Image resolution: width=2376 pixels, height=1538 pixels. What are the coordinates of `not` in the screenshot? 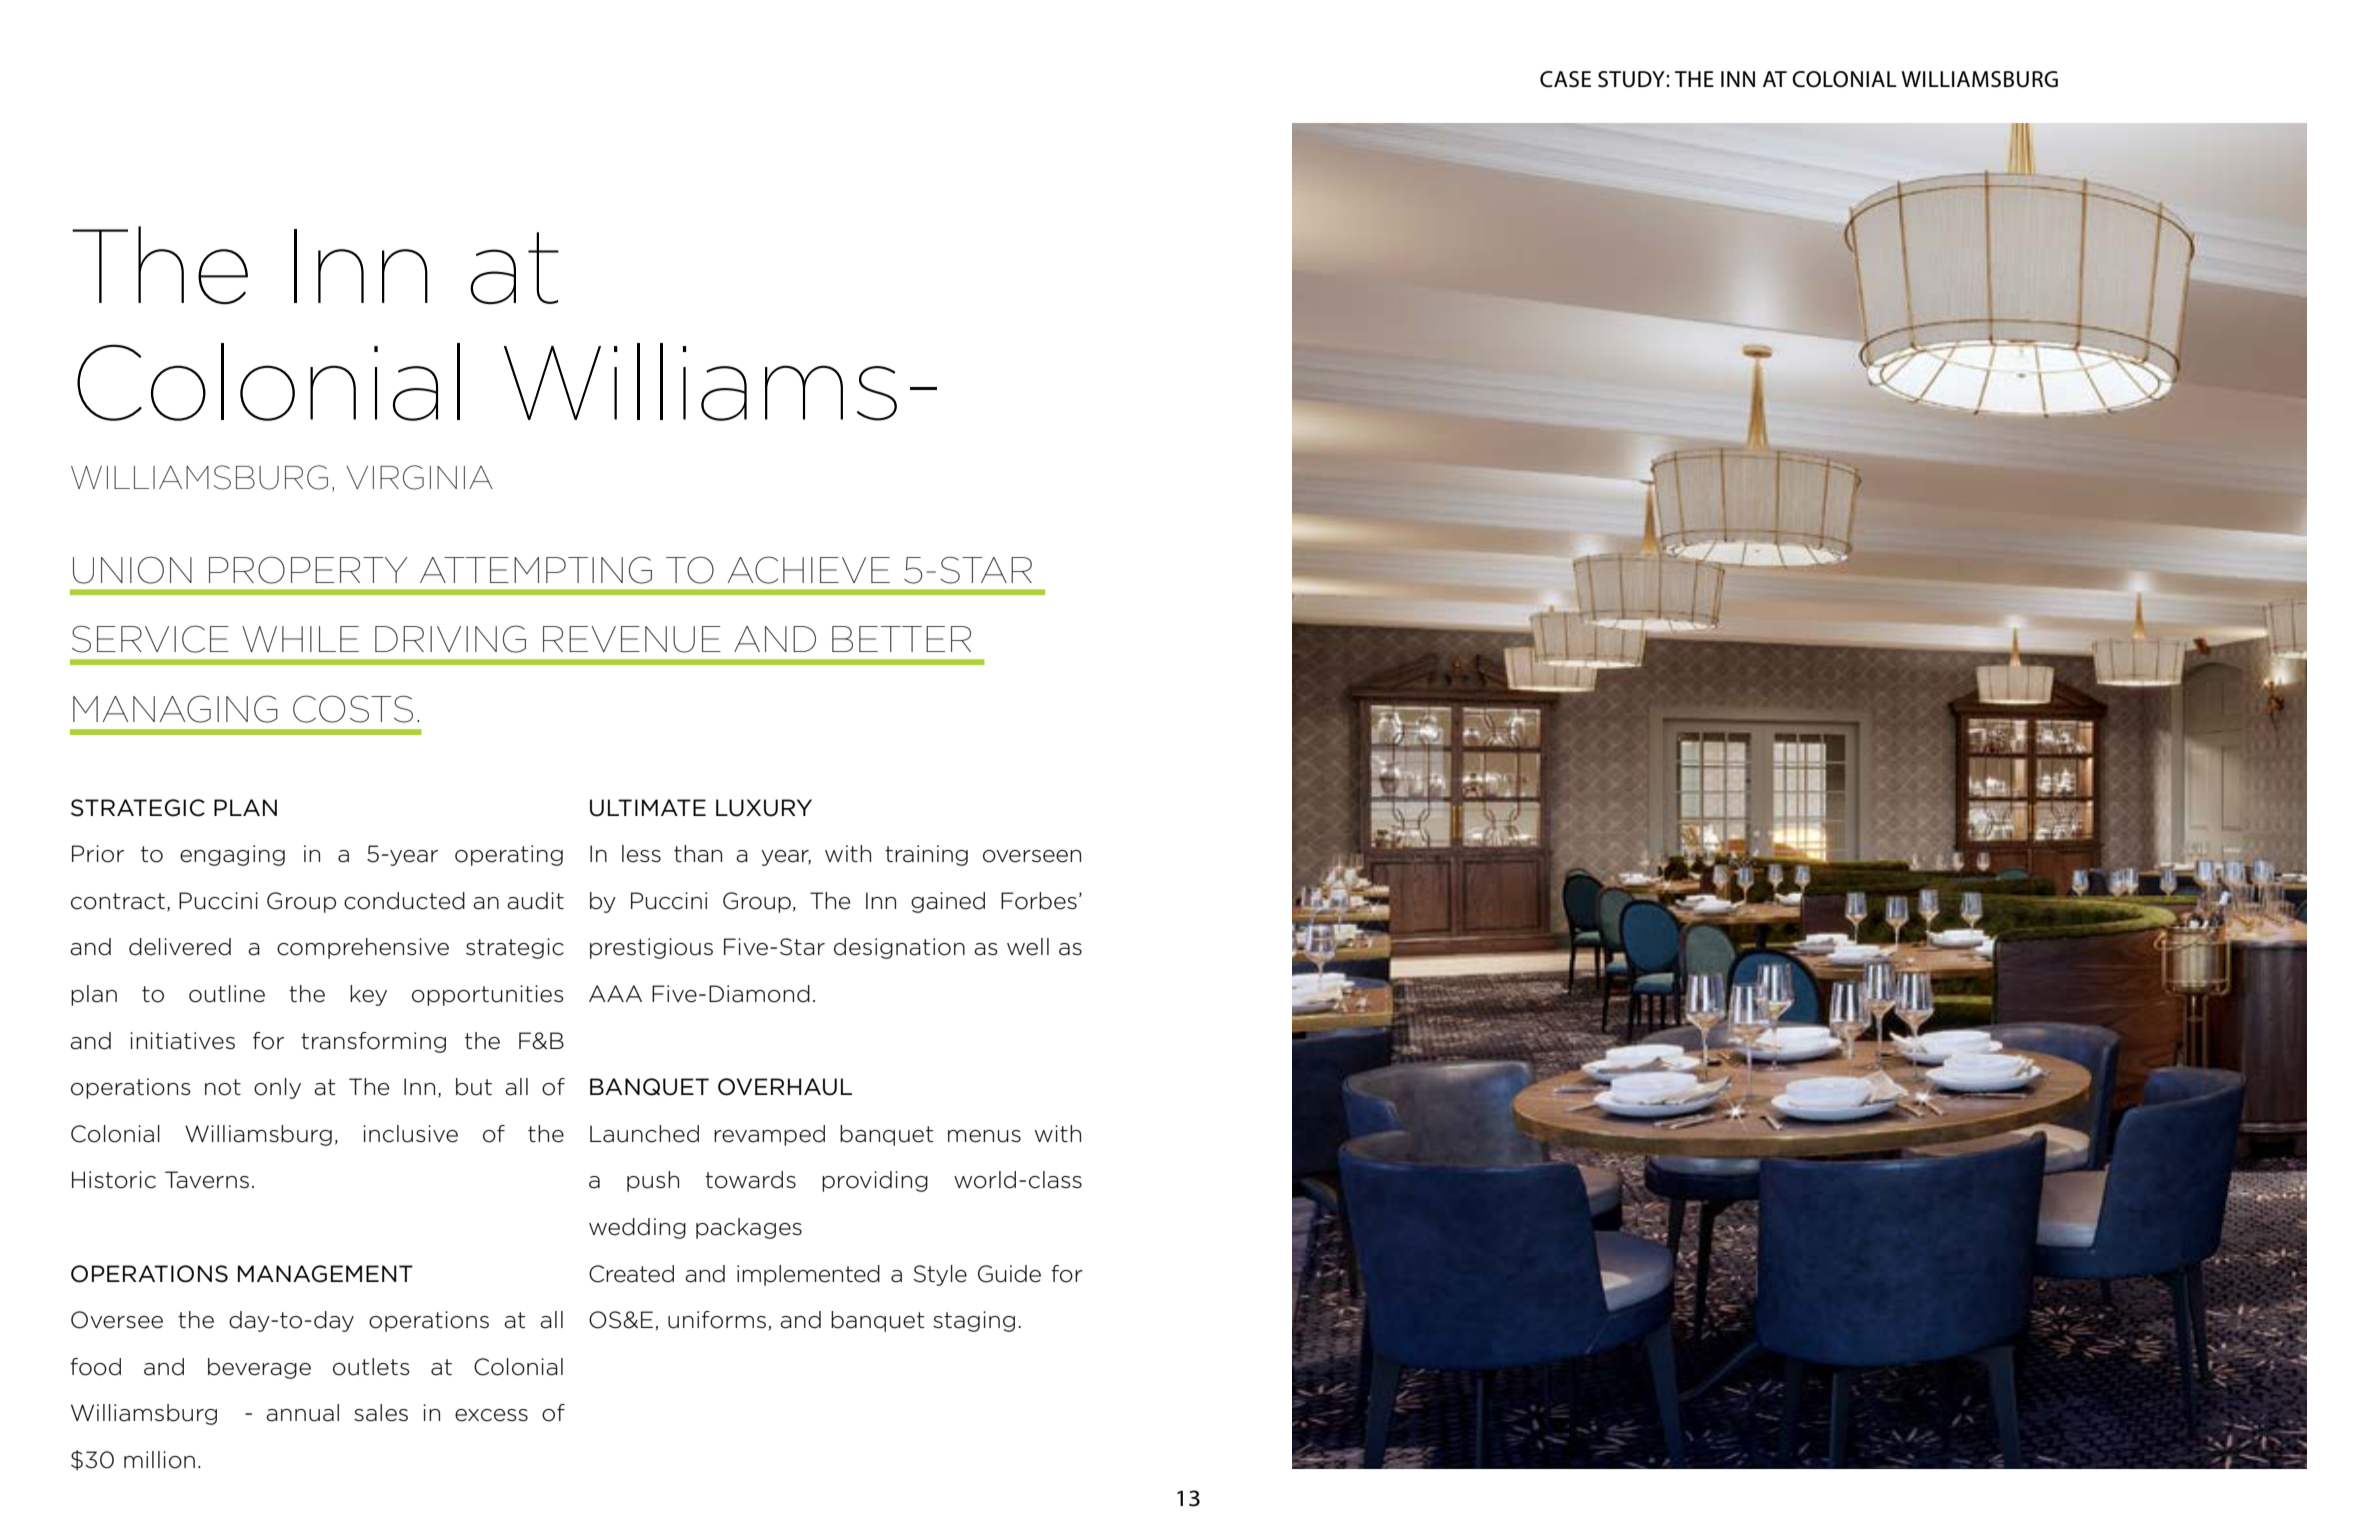 It's located at (223, 1087).
